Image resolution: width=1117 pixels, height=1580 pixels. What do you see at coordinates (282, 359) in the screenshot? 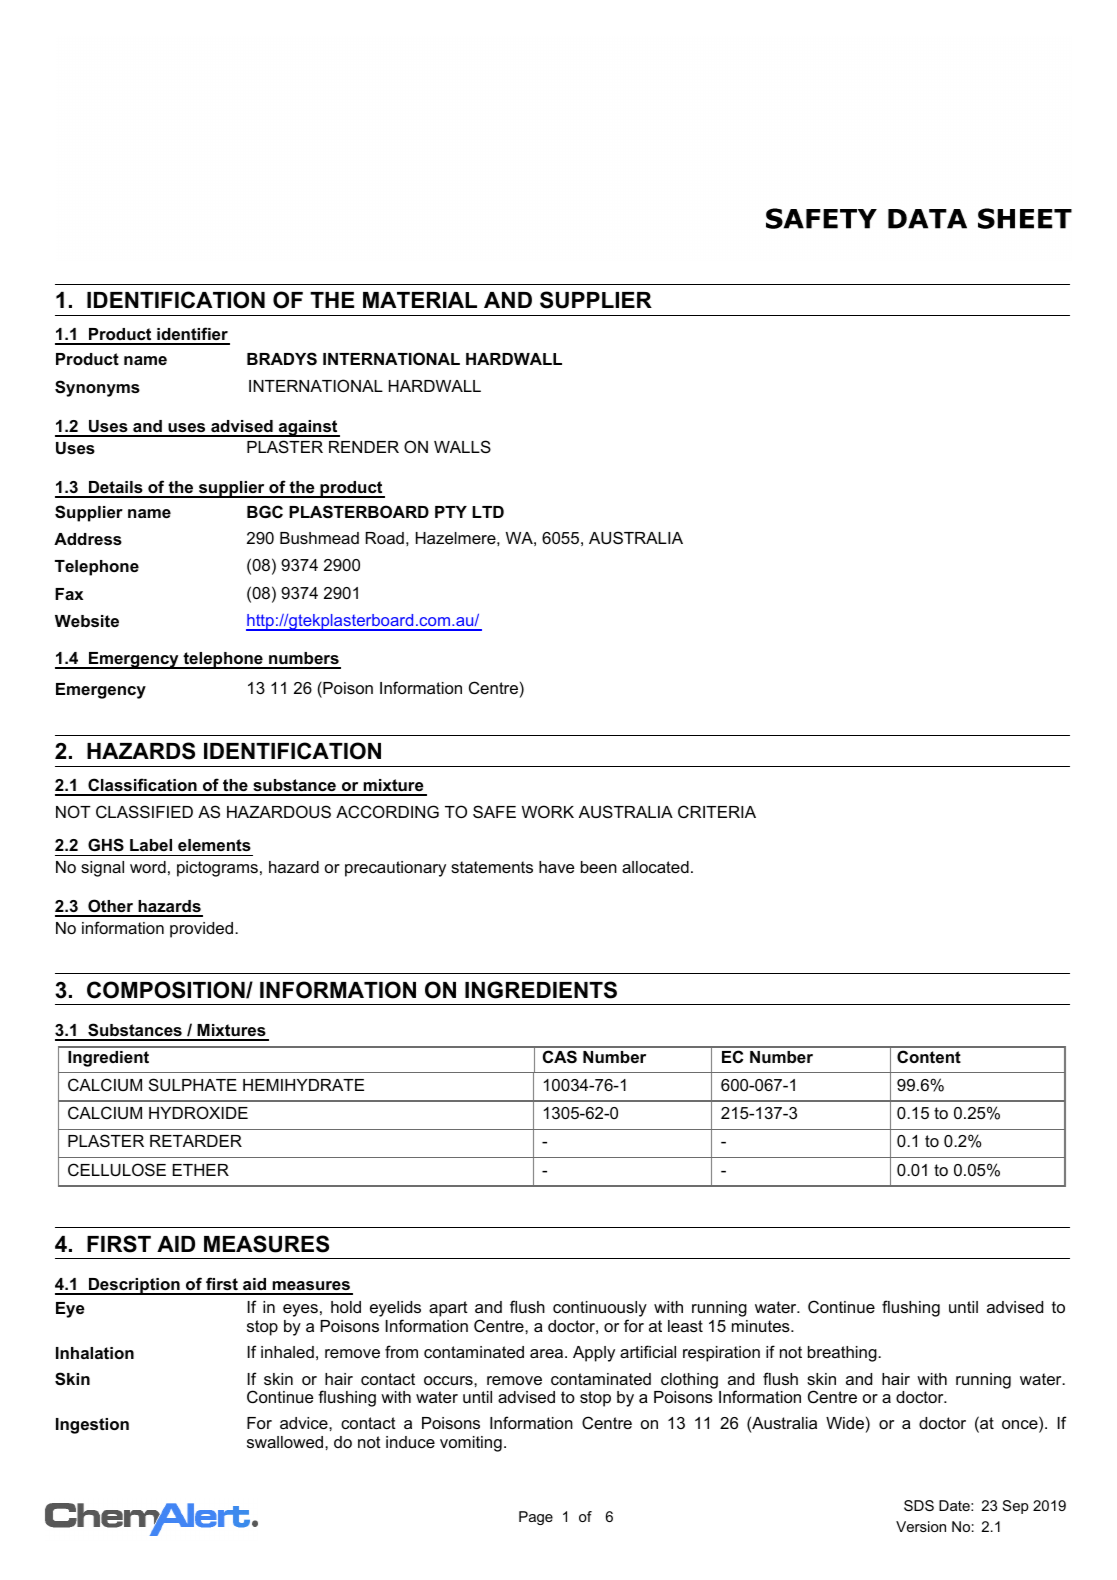
I see `BRADYS` at bounding box center [282, 359].
